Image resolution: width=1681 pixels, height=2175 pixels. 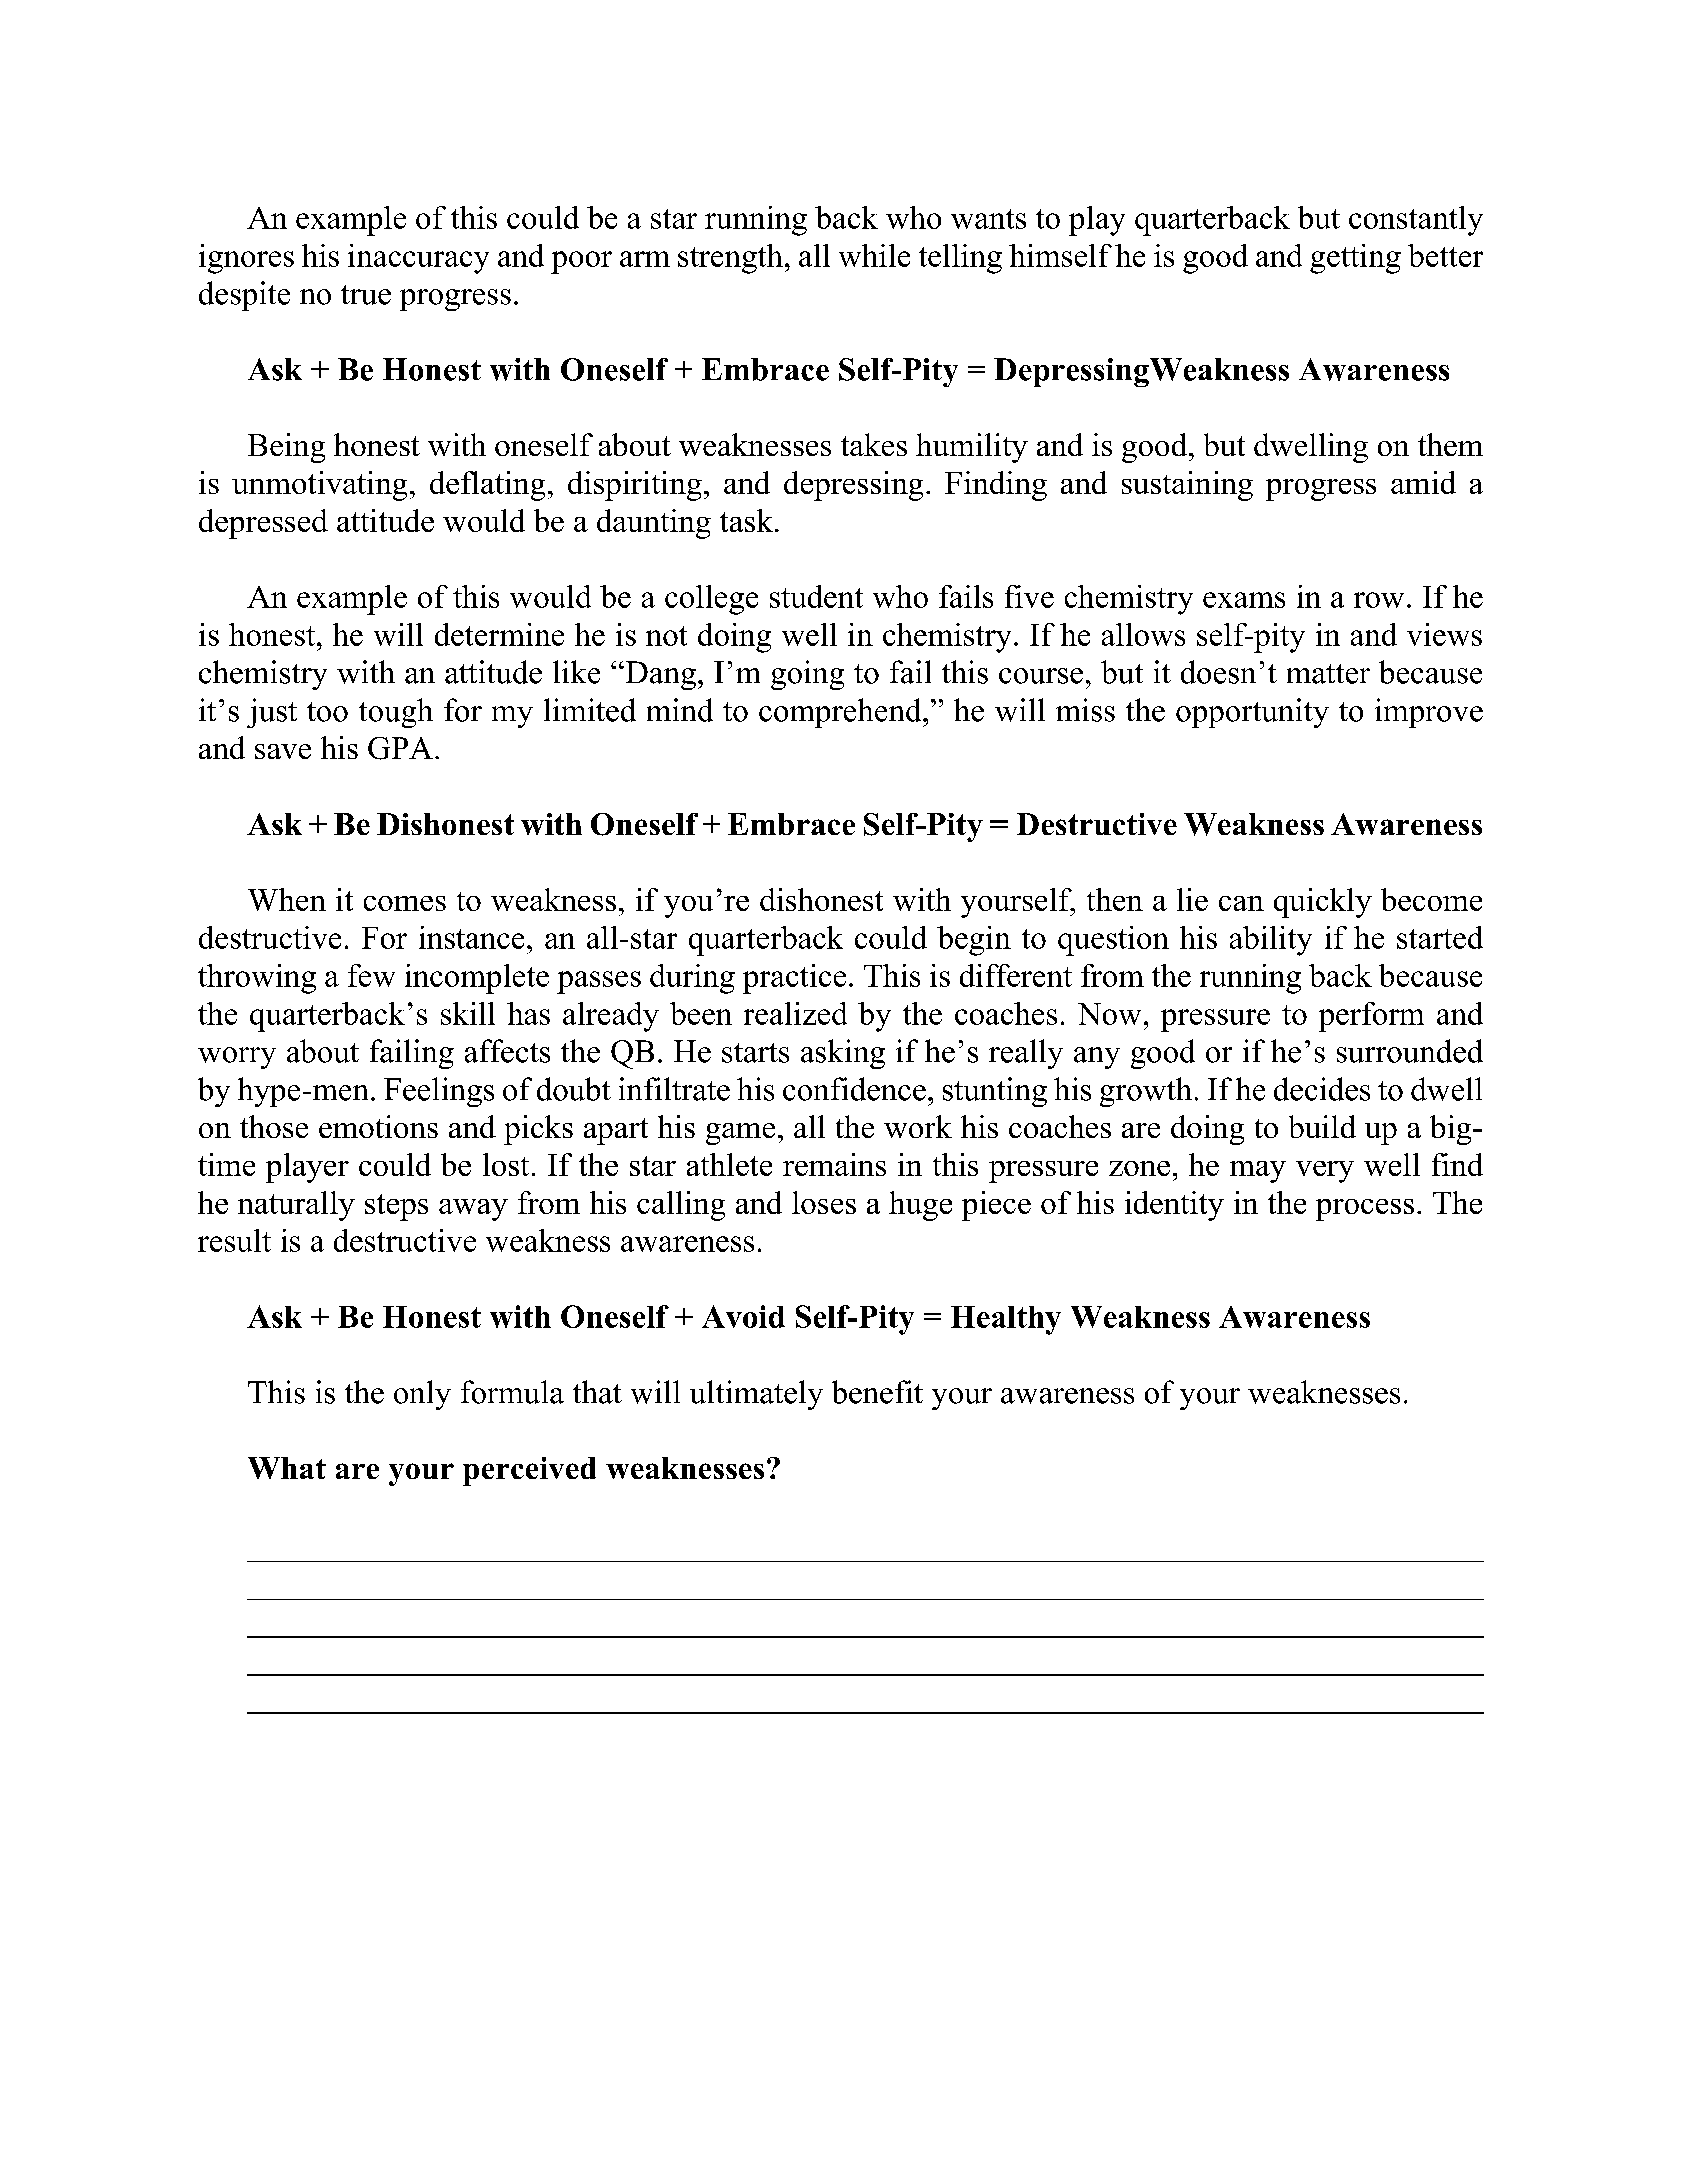 I want to click on inaccuracy, so click(x=418, y=259).
